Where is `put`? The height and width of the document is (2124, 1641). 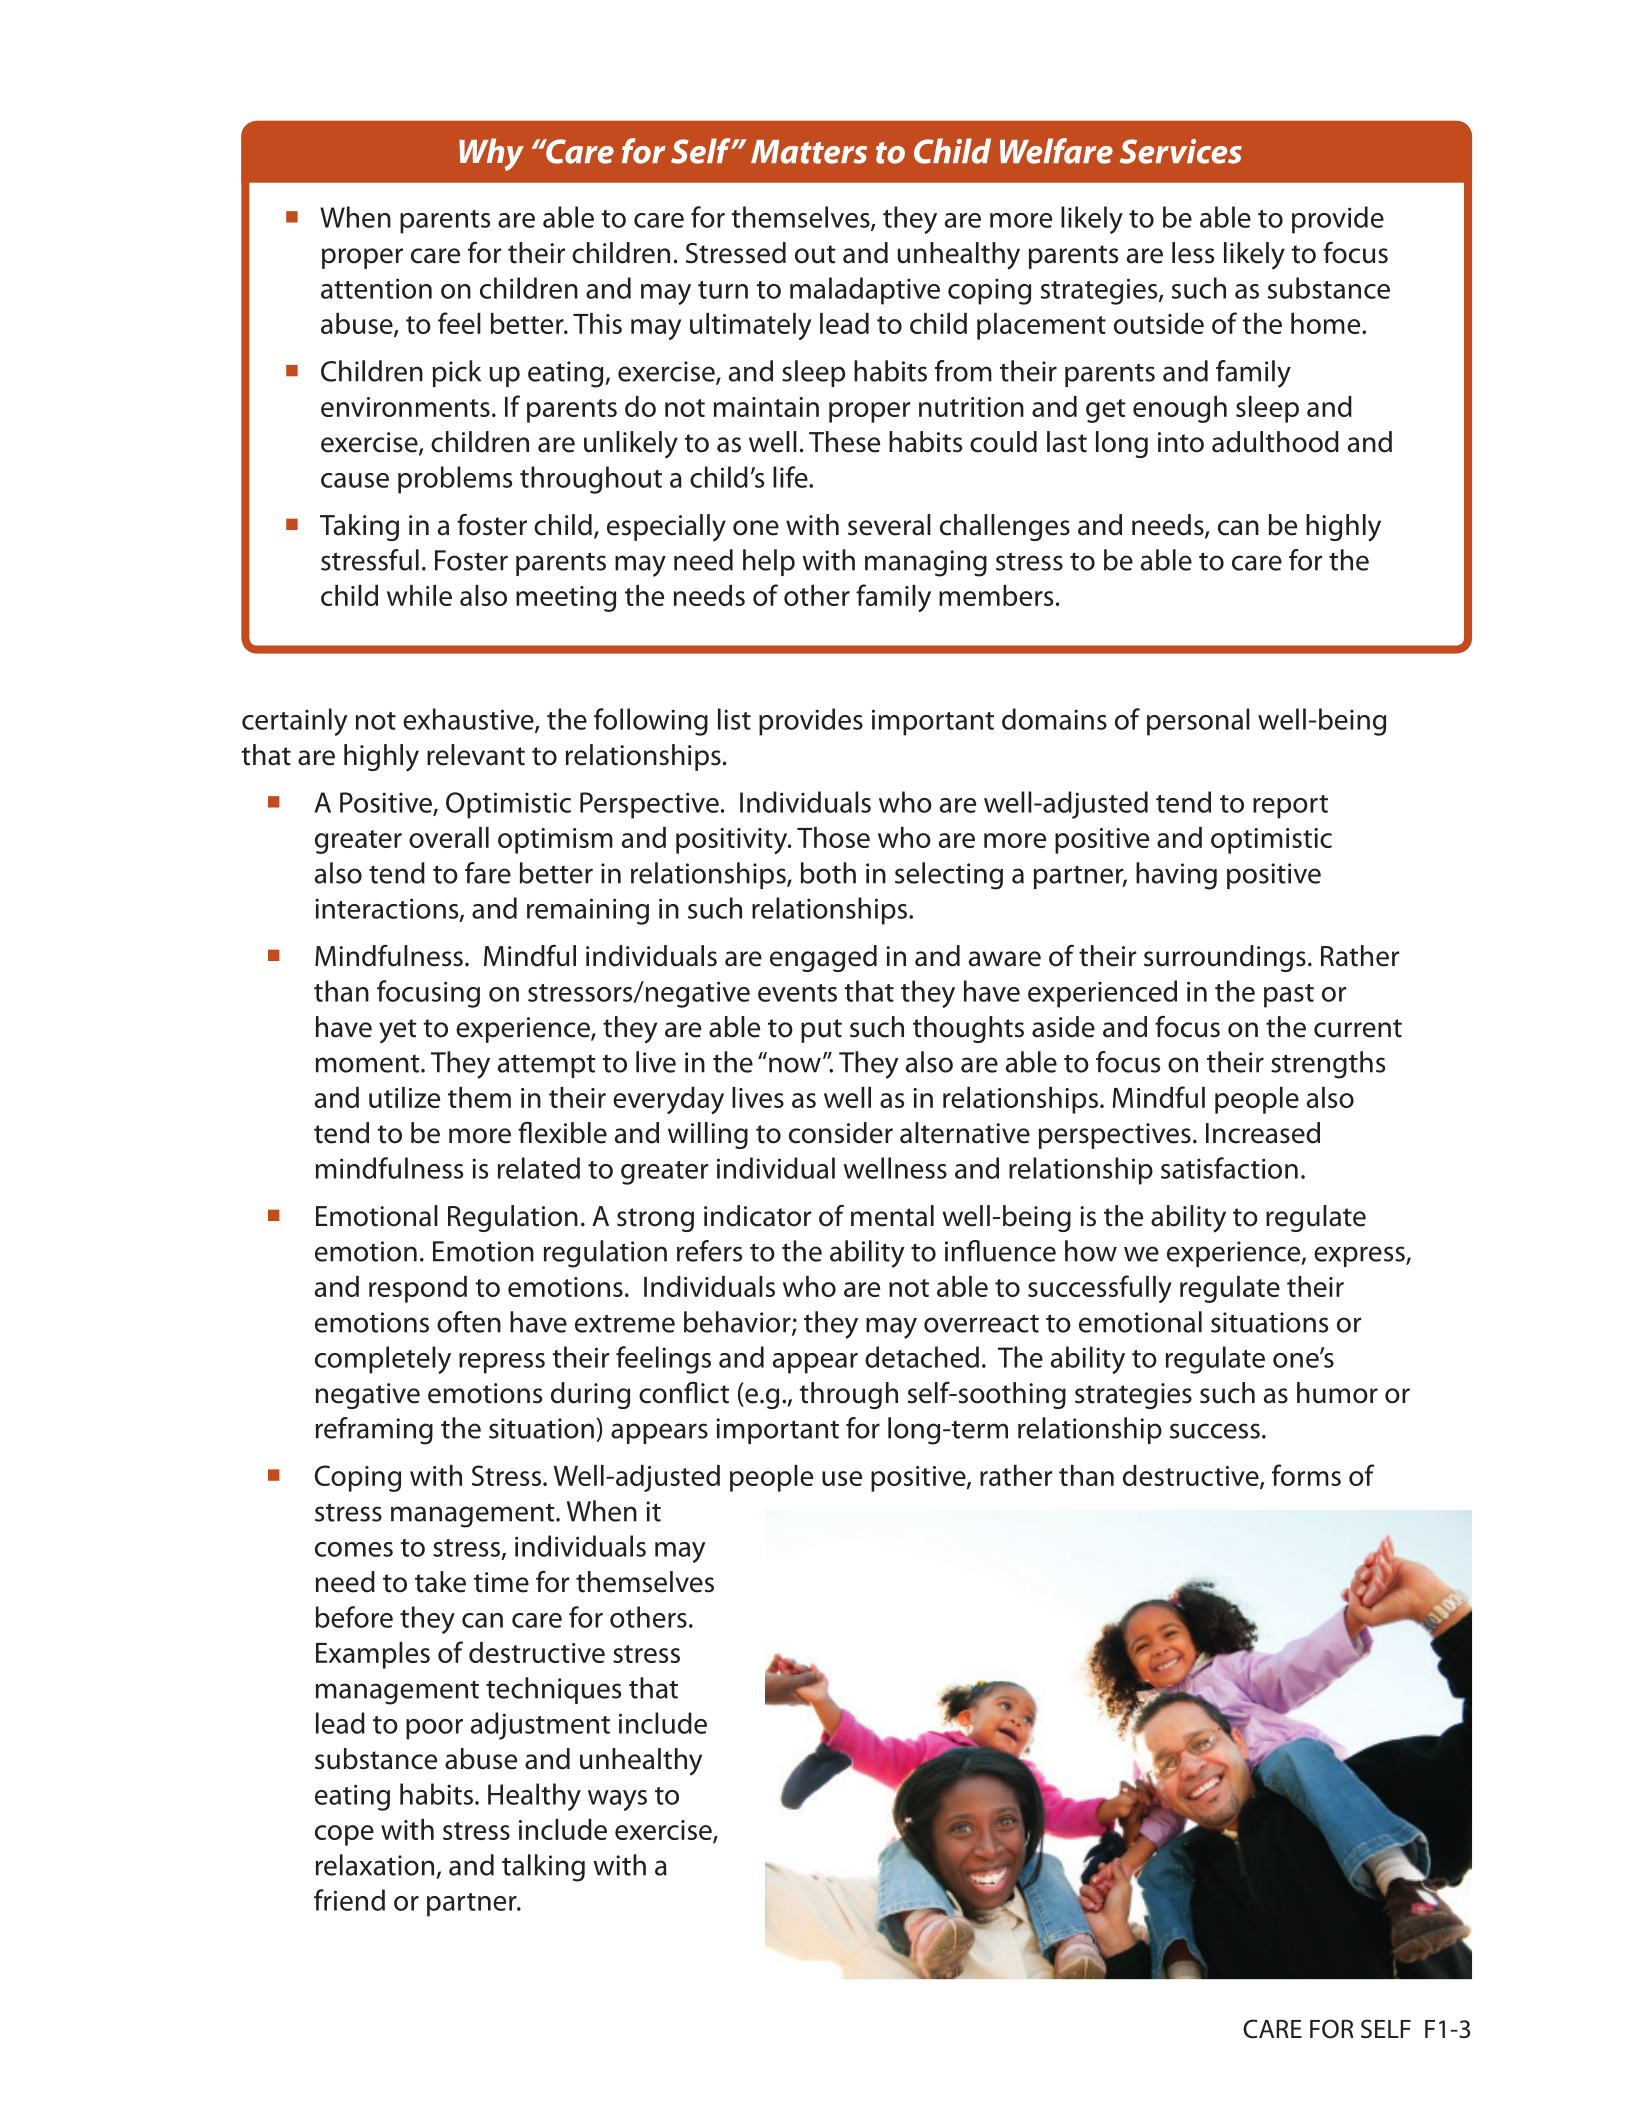
put is located at coordinates (821, 1031).
